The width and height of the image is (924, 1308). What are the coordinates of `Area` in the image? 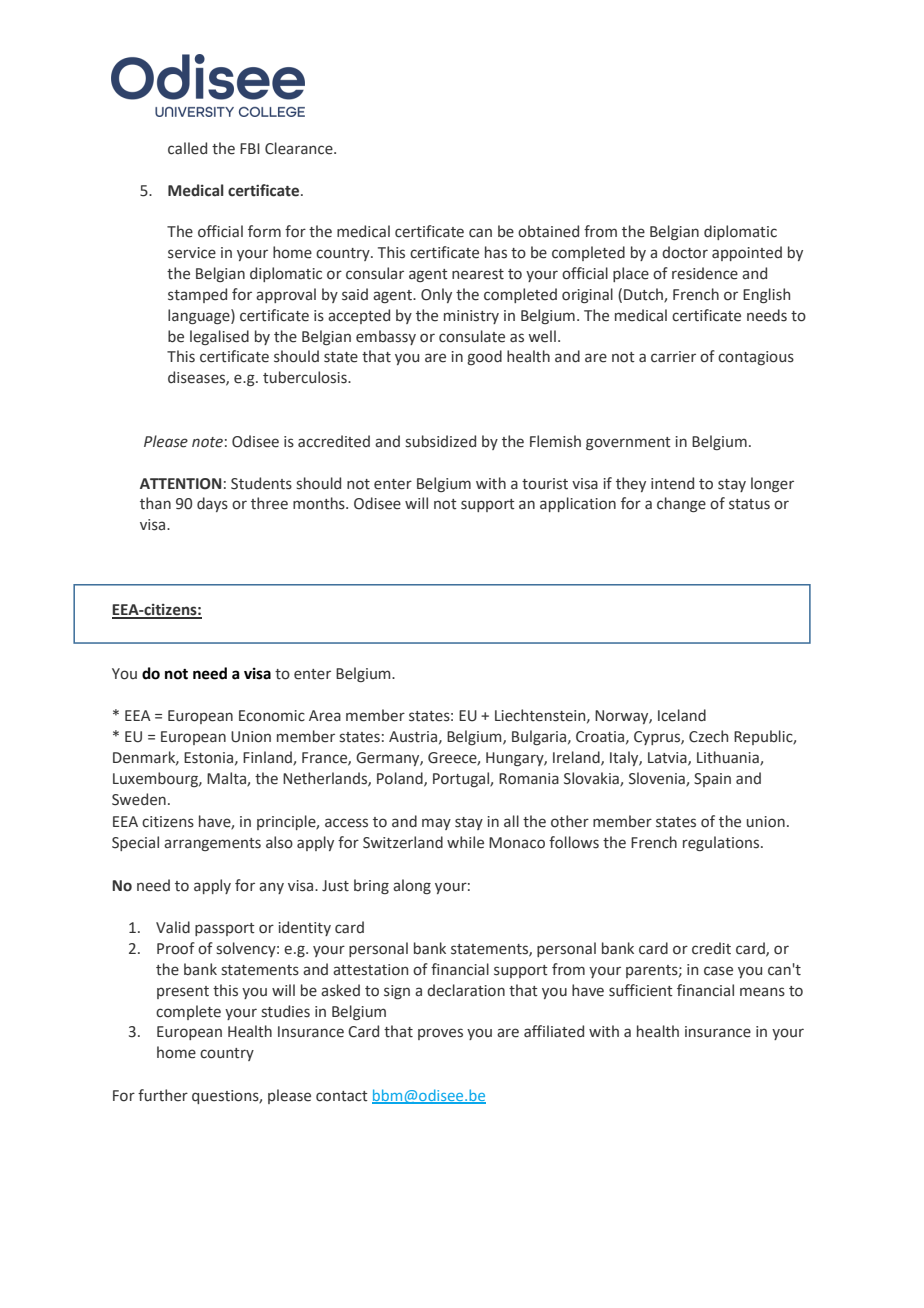 It's located at (325, 716).
